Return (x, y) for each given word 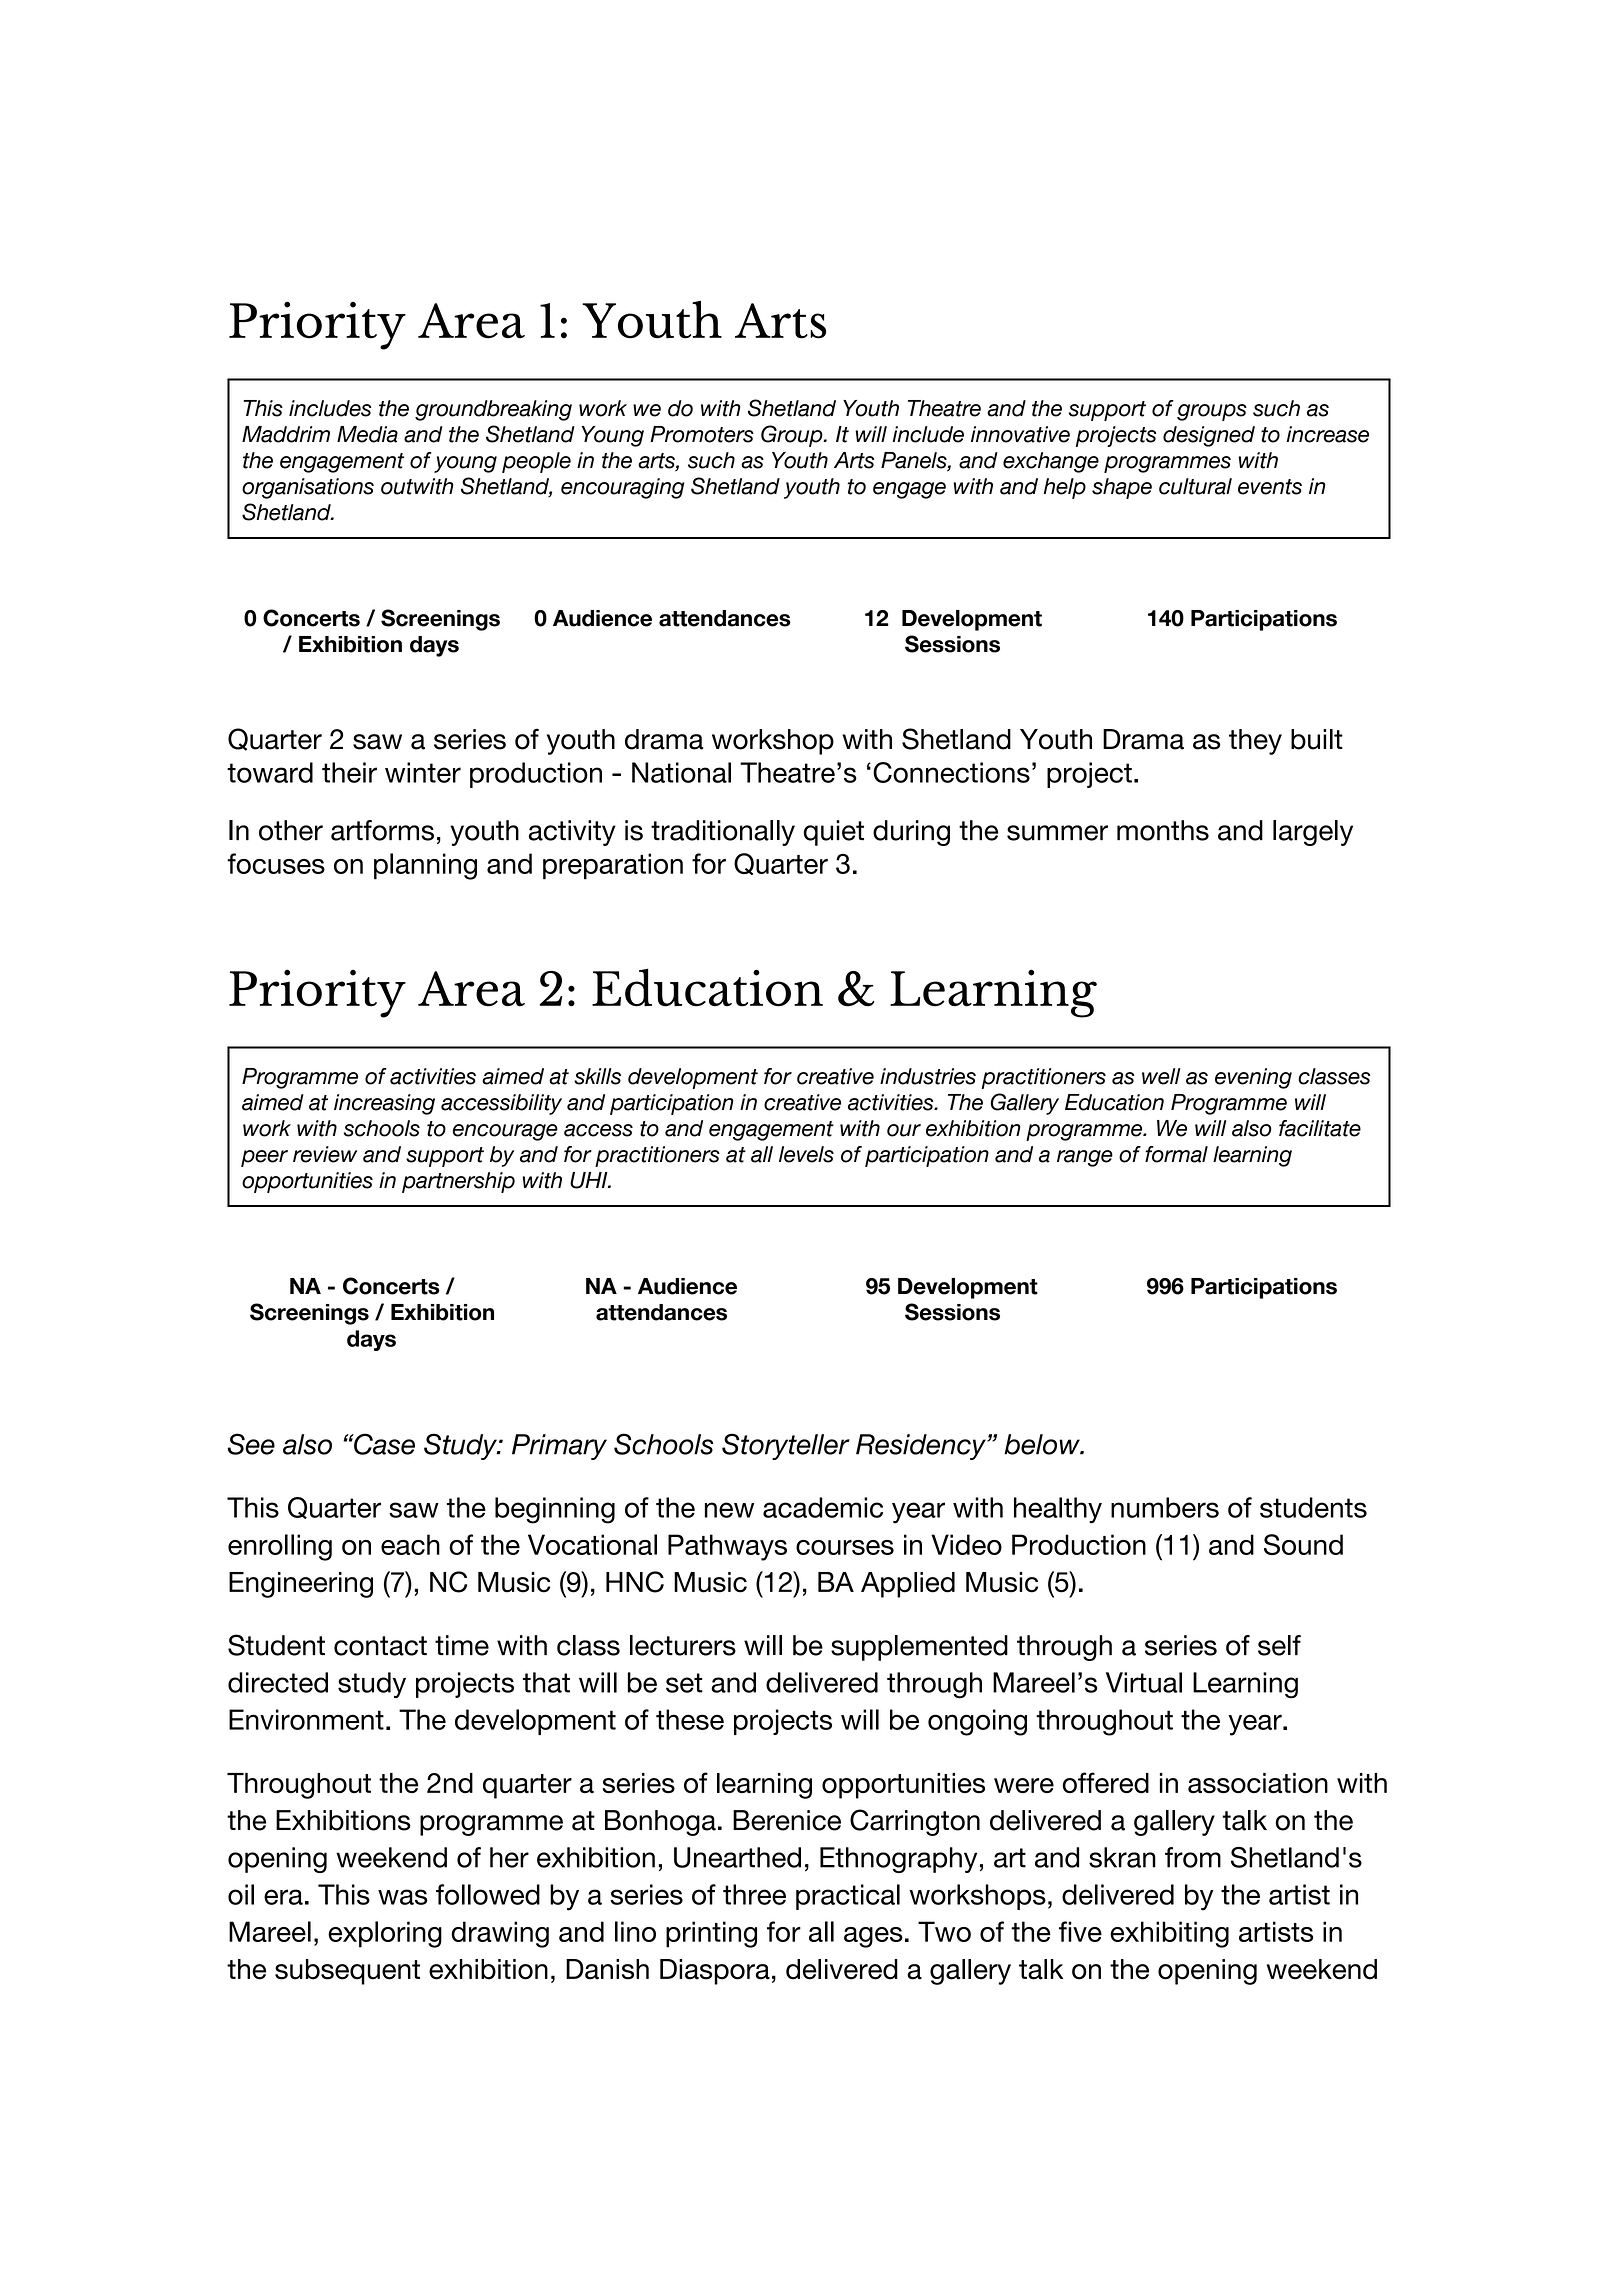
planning (425, 866)
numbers (1165, 1507)
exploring (385, 1934)
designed (1209, 436)
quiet (834, 833)
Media (367, 434)
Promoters (702, 434)
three (754, 1894)
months (1163, 830)
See (251, 1444)
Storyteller (786, 1446)
